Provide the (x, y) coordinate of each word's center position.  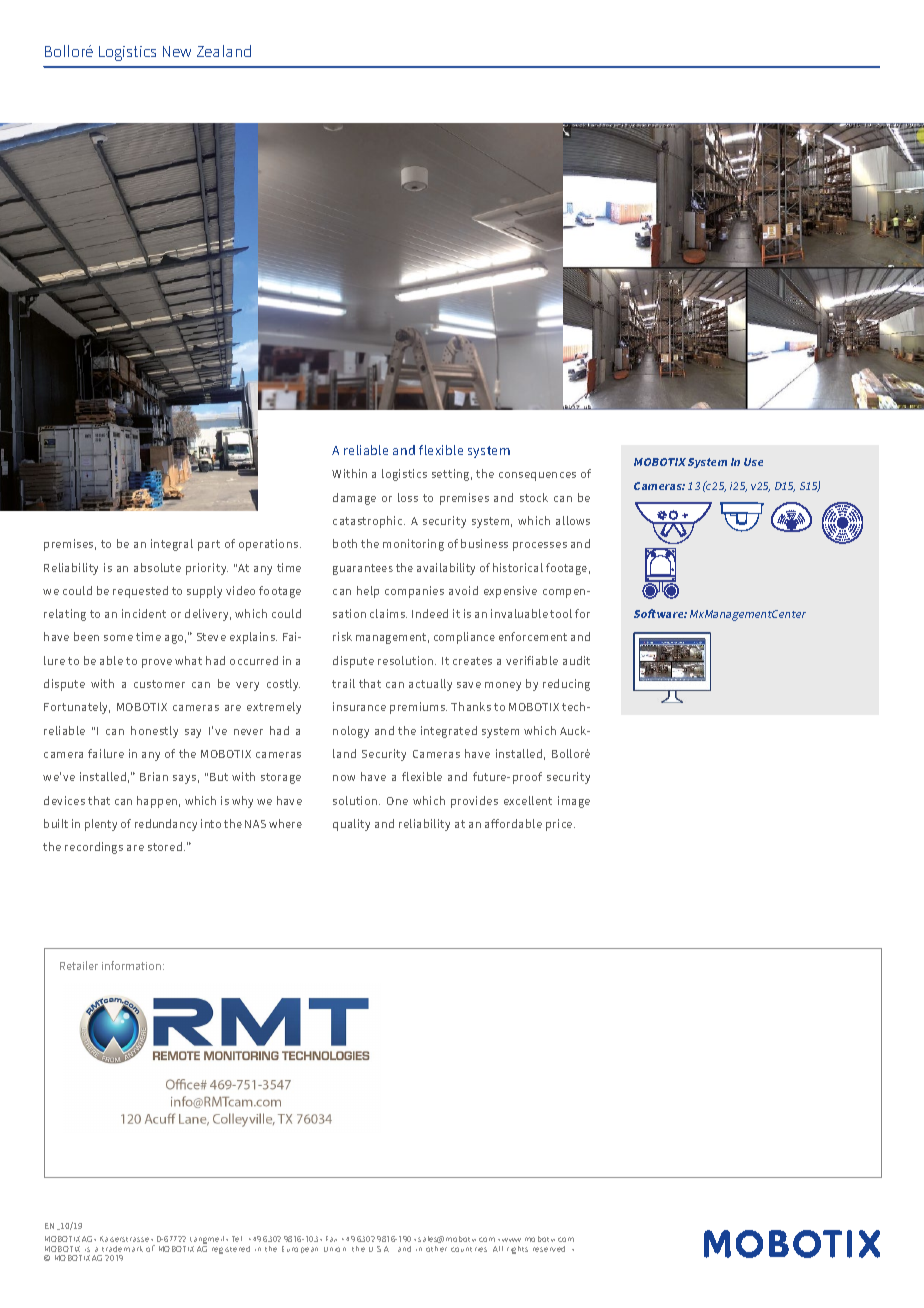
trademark (122, 1249)
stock (534, 497)
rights (517, 1250)
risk (342, 636)
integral (172, 545)
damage (354, 499)
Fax (331, 1239)
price (560, 825)
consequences (537, 476)
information (133, 965)
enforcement (533, 636)
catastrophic (369, 522)
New (177, 51)
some (118, 638)
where (285, 823)
